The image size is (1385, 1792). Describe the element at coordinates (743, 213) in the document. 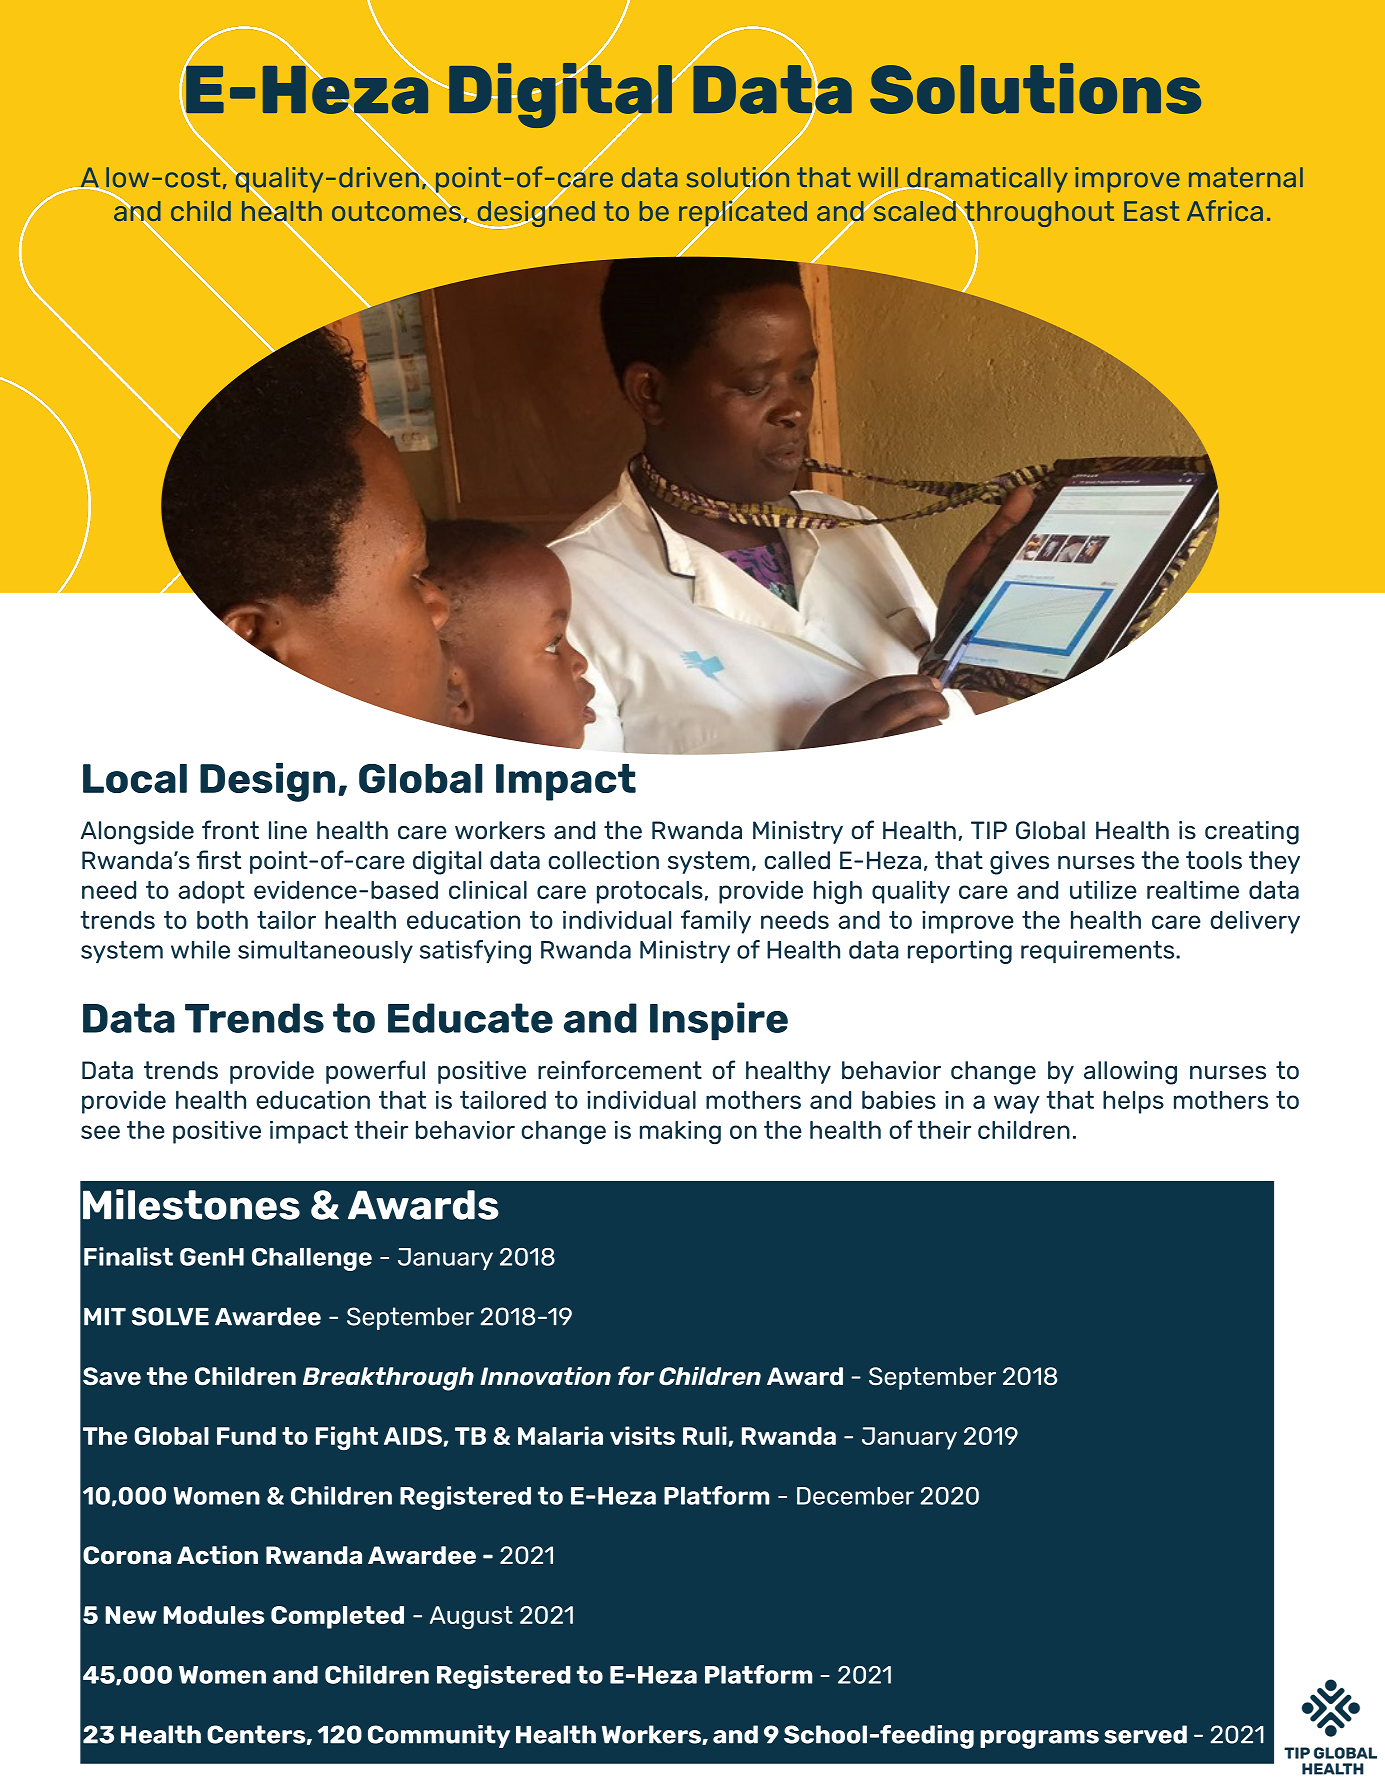

I see `replicated` at that location.
